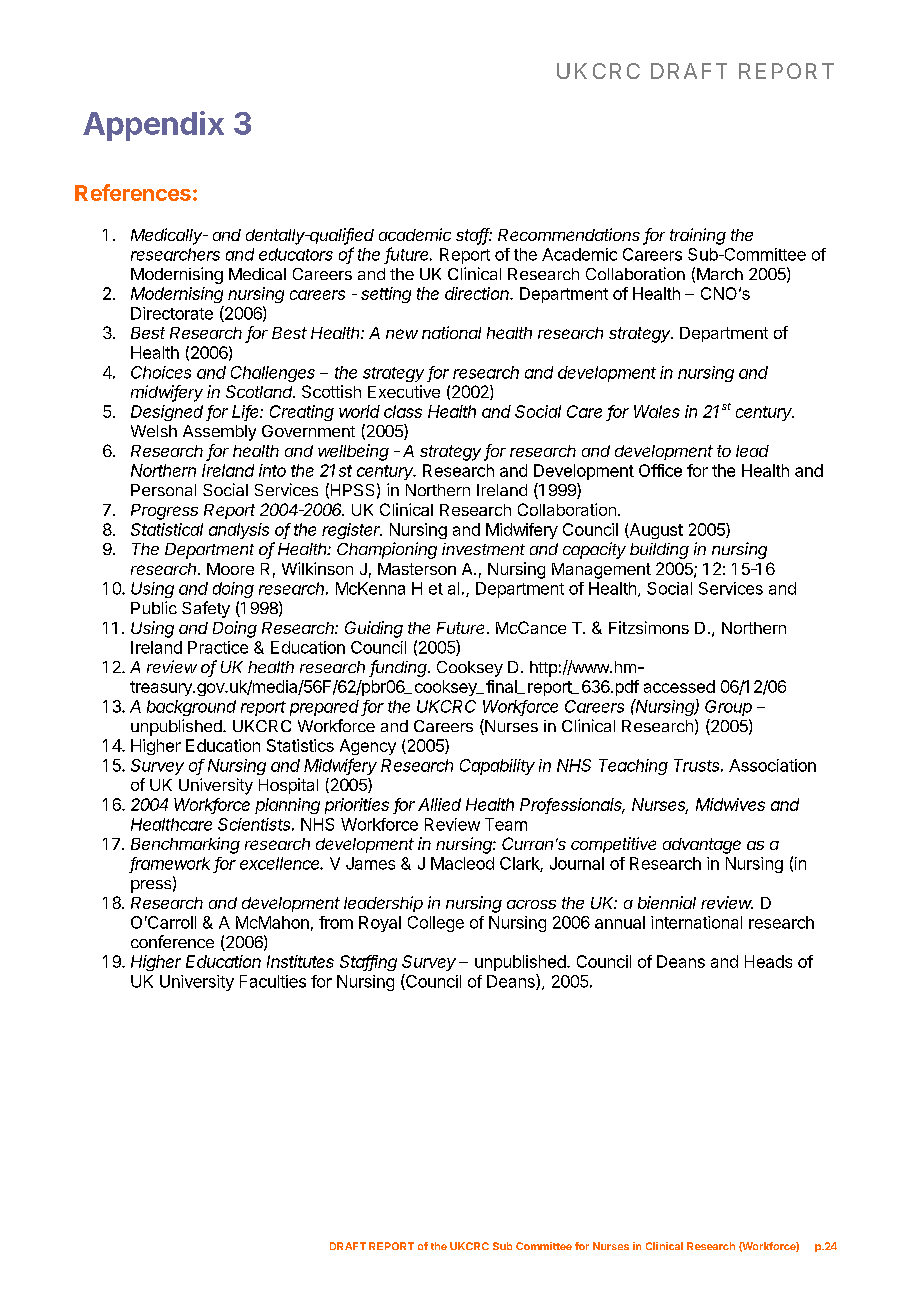  I want to click on Benchmarking, so click(185, 845).
